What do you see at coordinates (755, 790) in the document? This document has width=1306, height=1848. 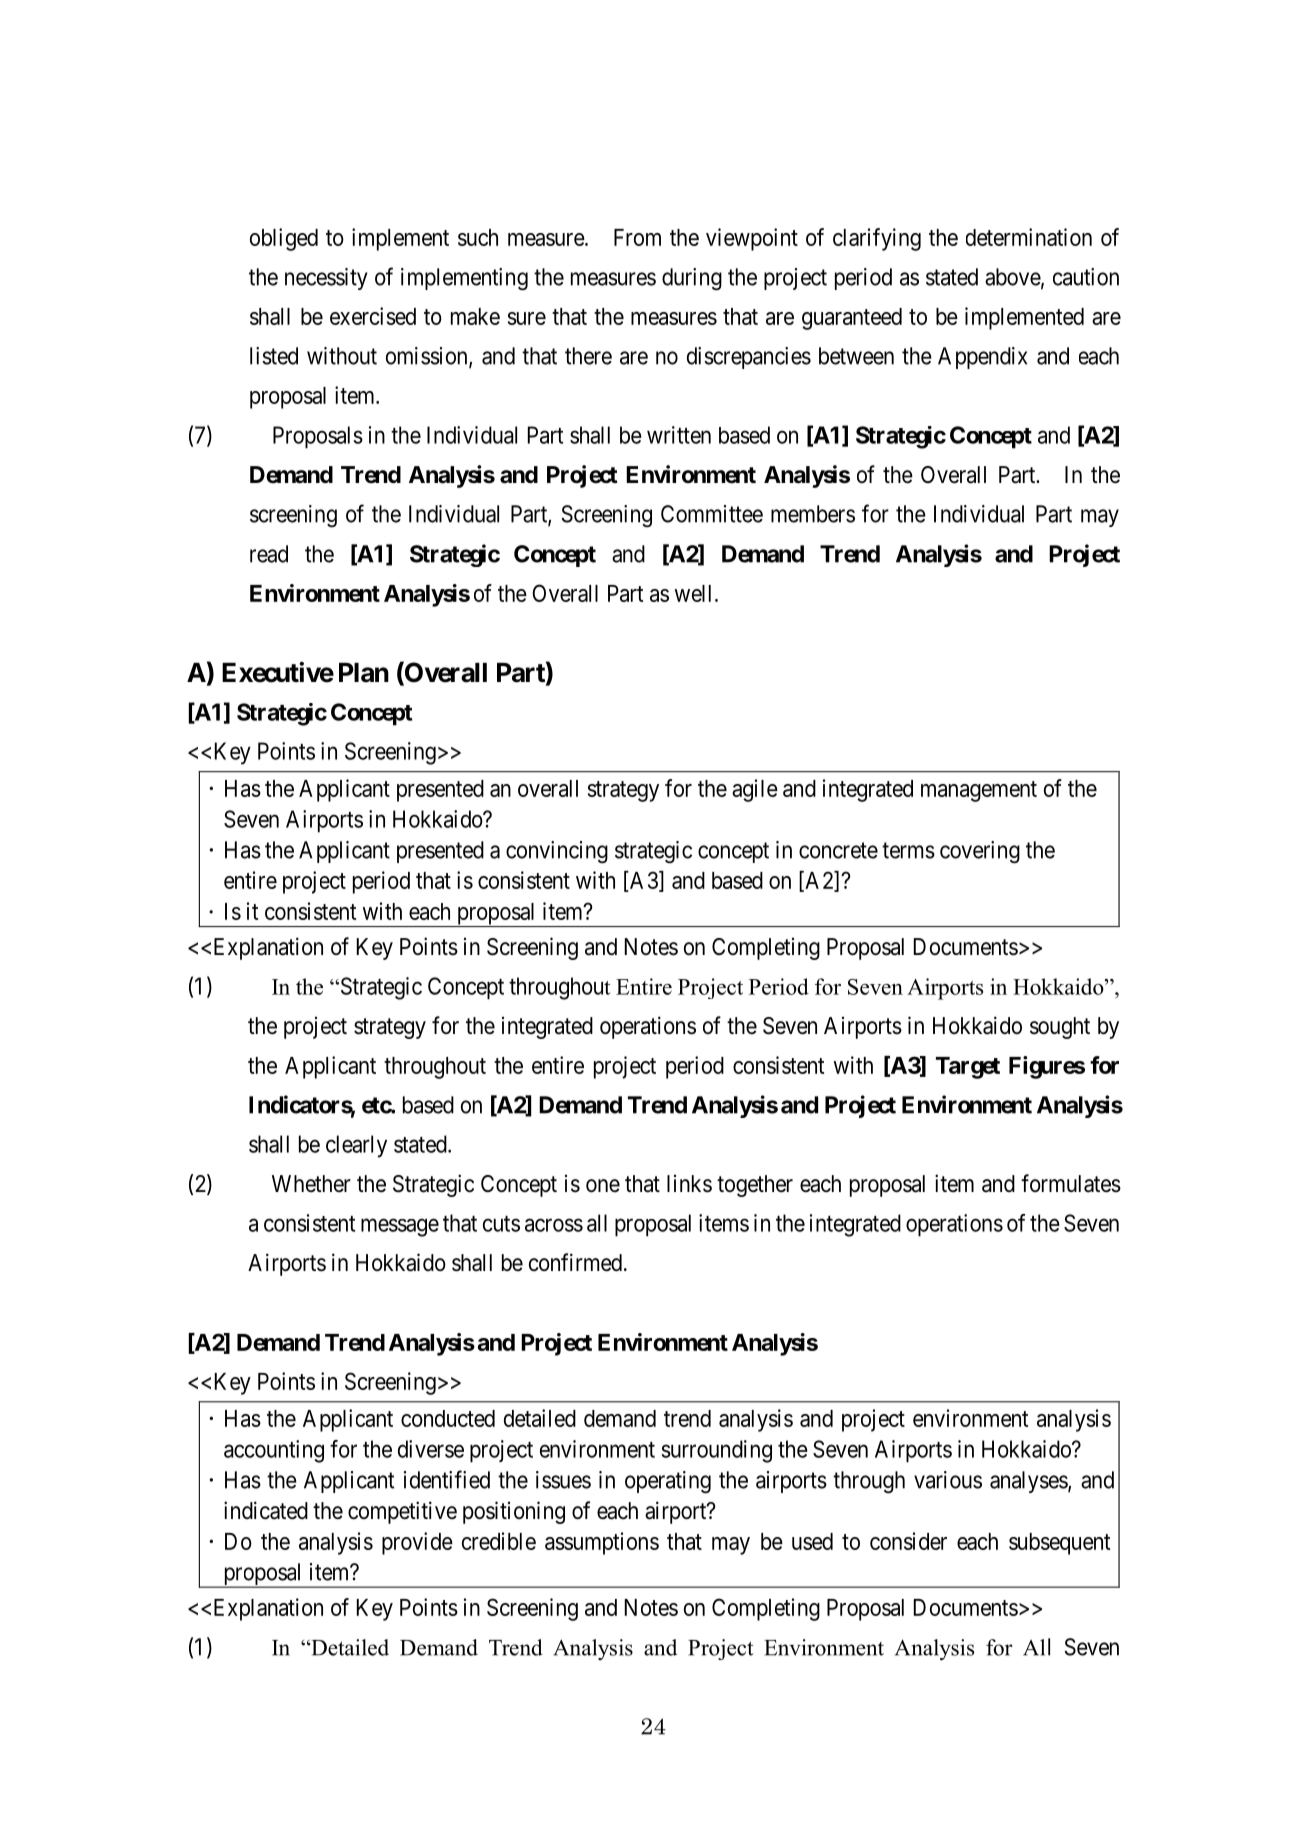 I see `agile` at bounding box center [755, 790].
